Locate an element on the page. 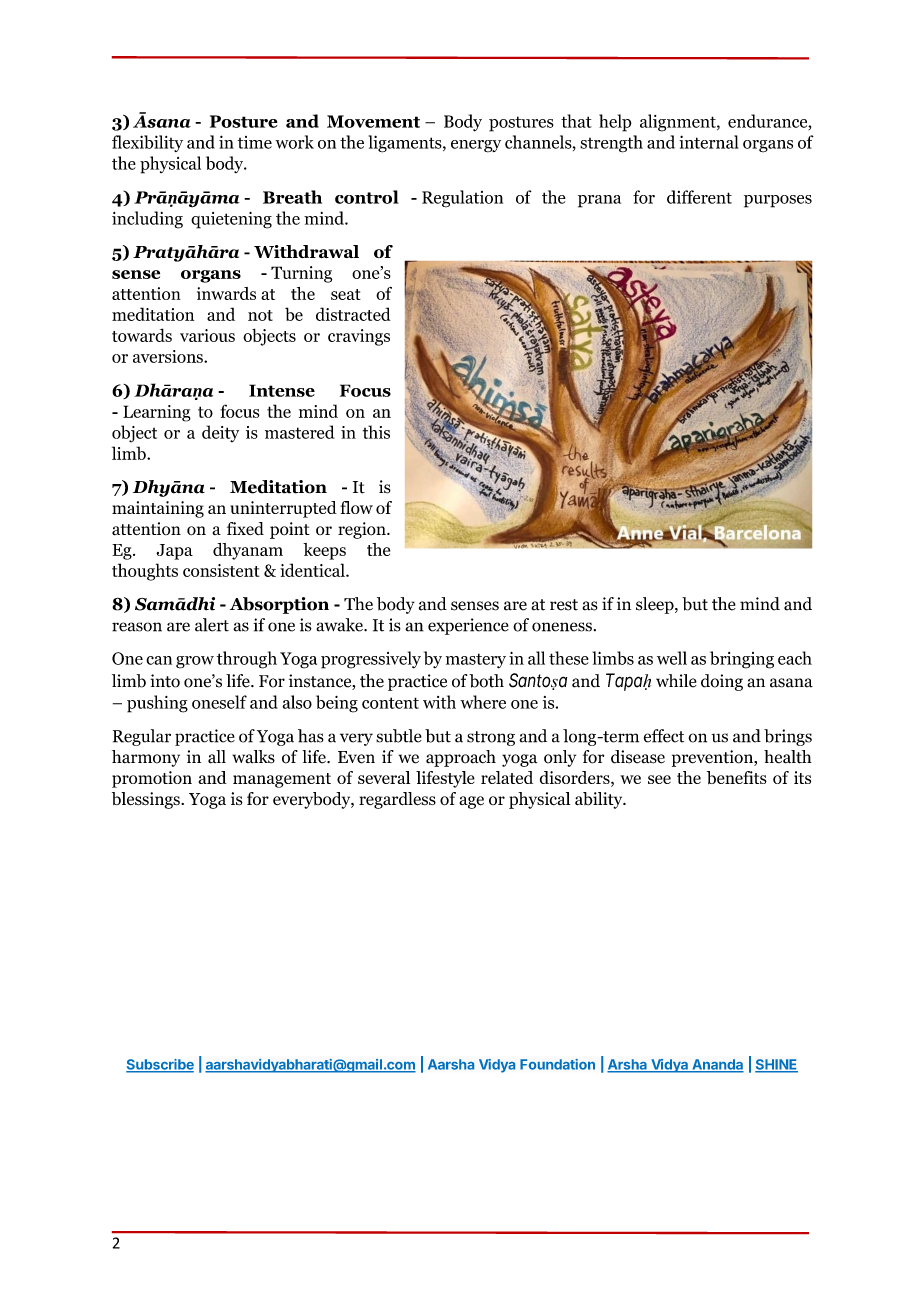 The image size is (924, 1308). internal is located at coordinates (709, 142).
